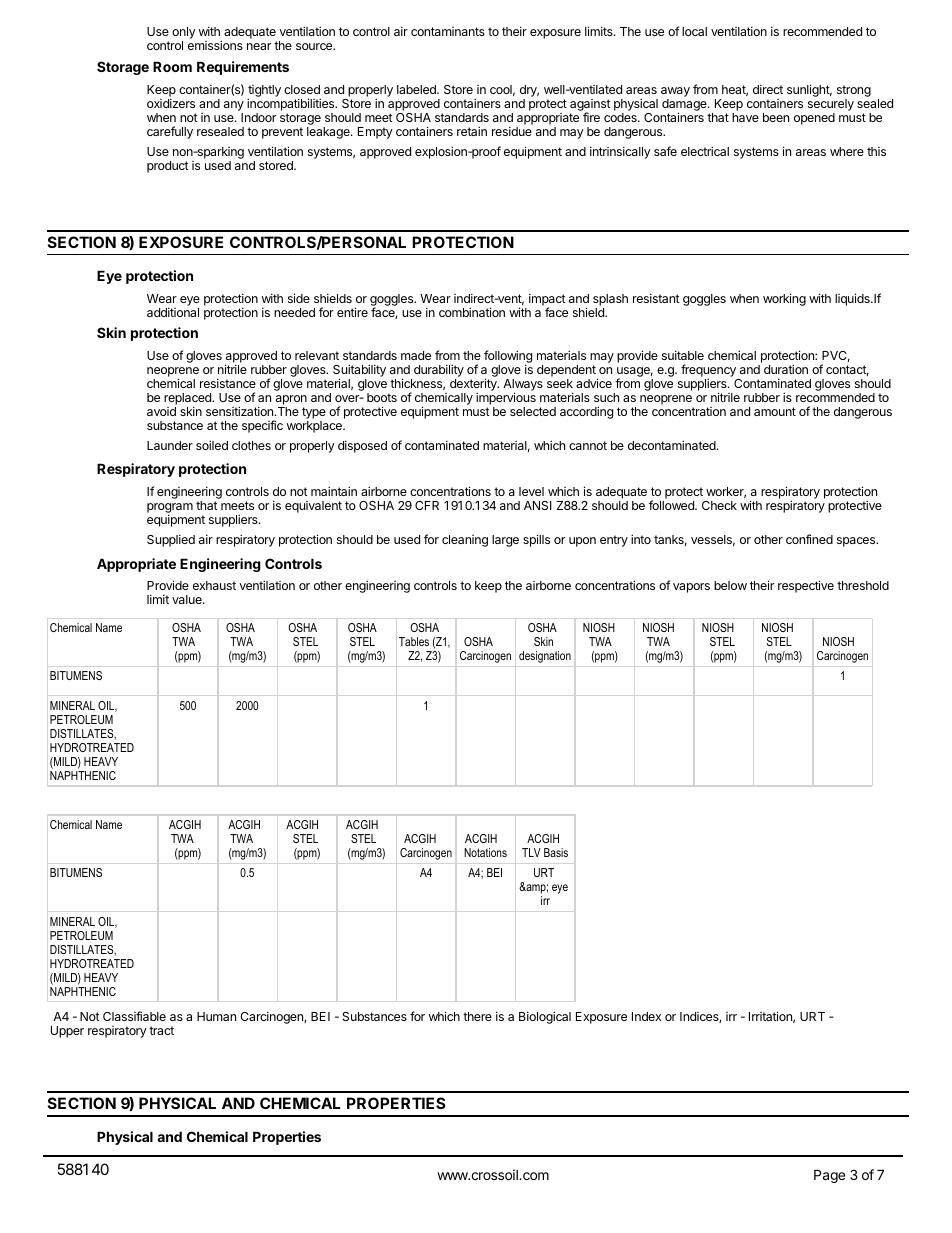 The width and height of the screenshot is (952, 1233). What do you see at coordinates (776, 117) in the screenshot?
I see `been` at bounding box center [776, 117].
